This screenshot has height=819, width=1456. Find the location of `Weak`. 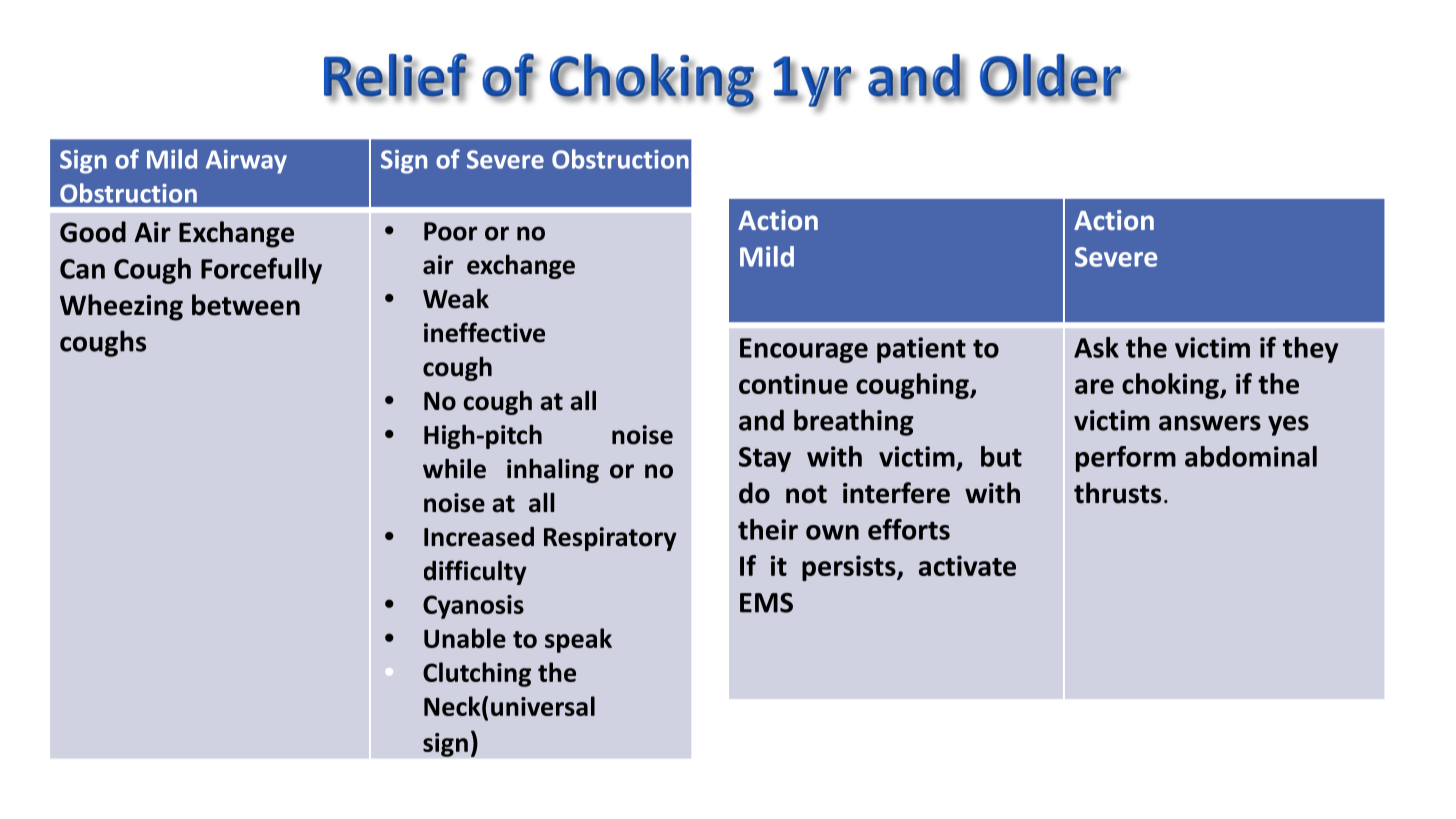

Weak is located at coordinates (456, 299).
